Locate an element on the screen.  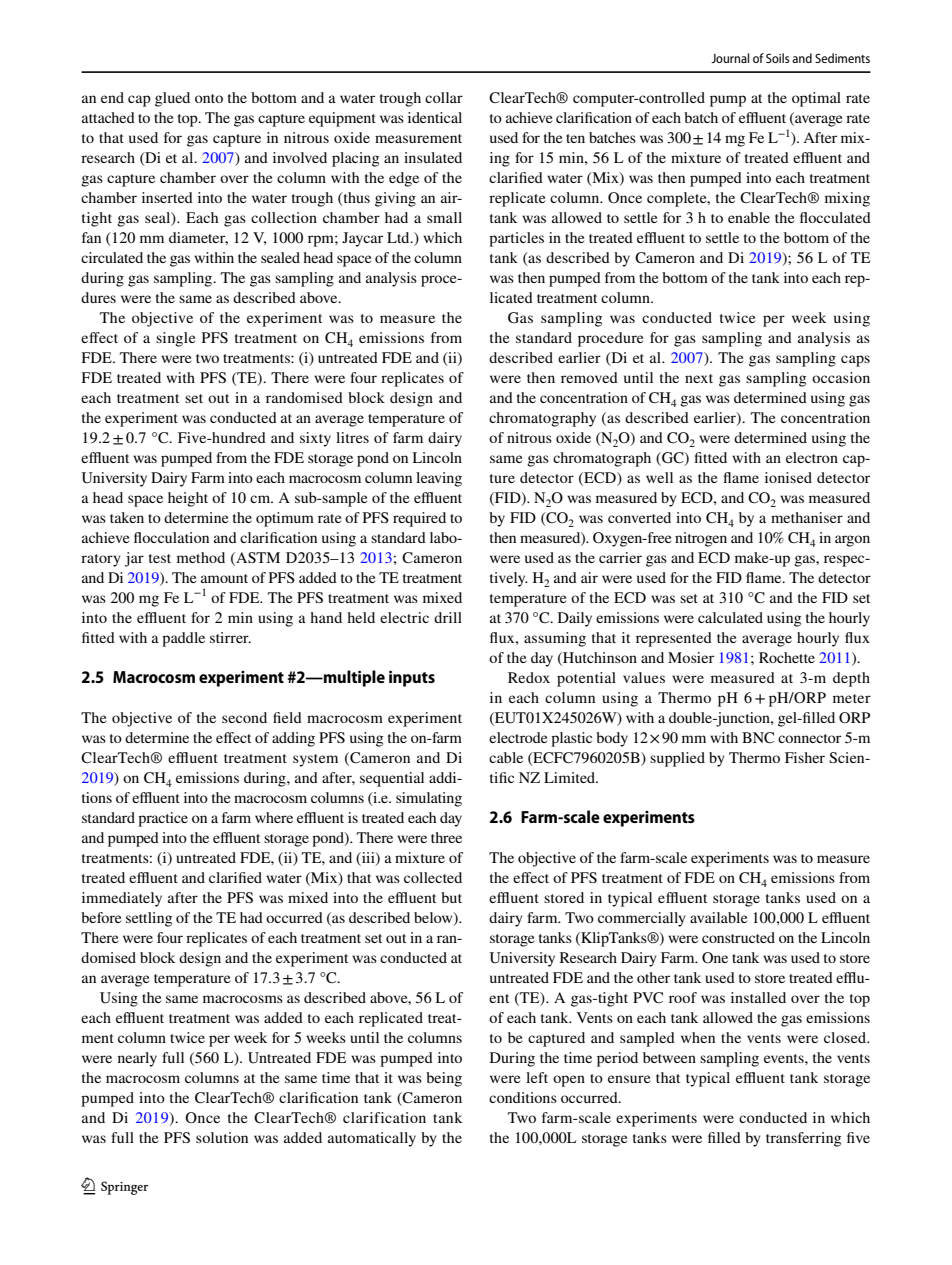
electron is located at coordinates (812, 457).
